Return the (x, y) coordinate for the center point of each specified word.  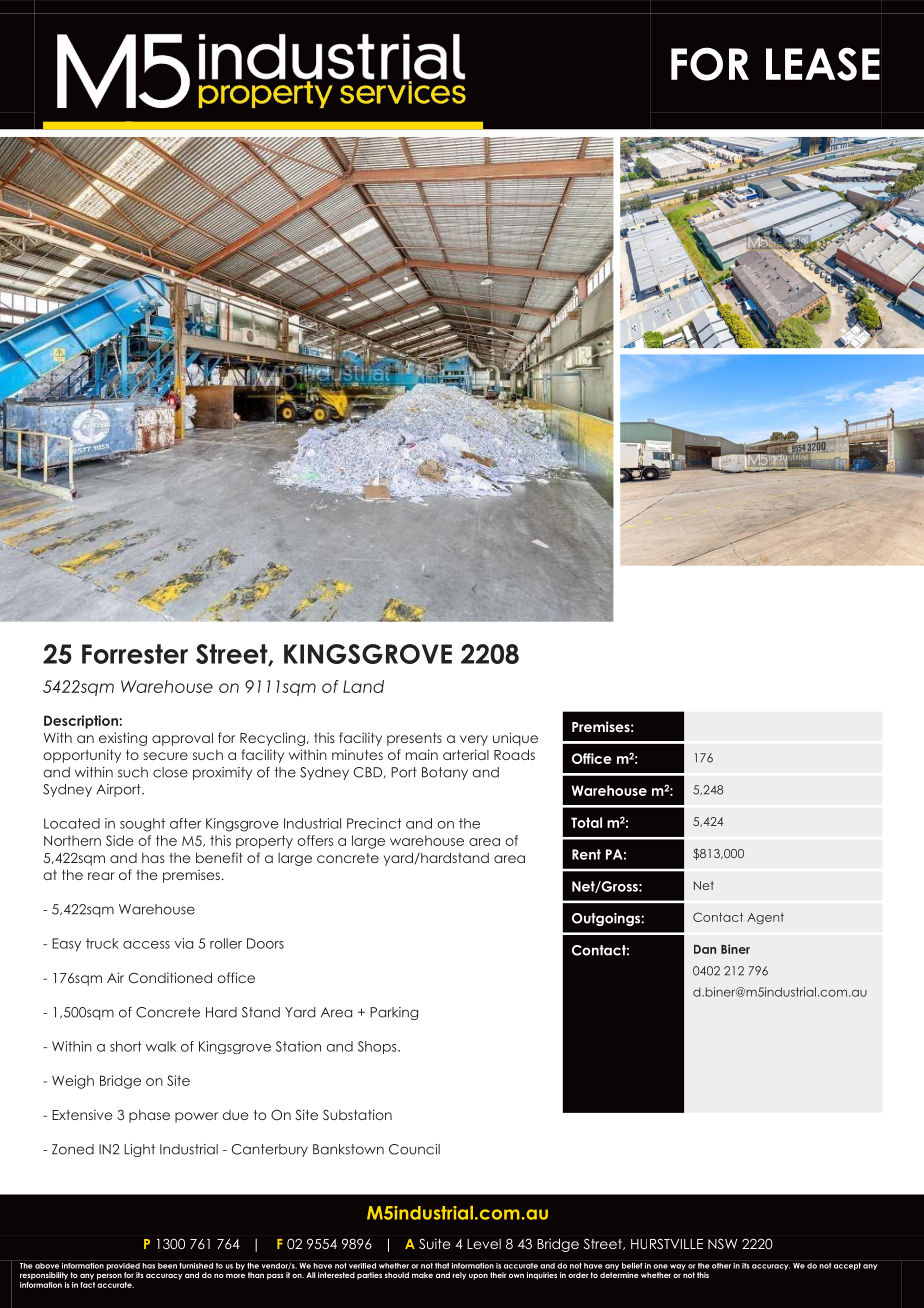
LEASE (823, 64)
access (146, 945)
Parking (394, 1013)
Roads (514, 754)
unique (515, 739)
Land (363, 686)
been (167, 1266)
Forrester (135, 654)
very (474, 740)
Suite (435, 1243)
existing (123, 739)
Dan (705, 949)
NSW (722, 1244)
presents (414, 739)
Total (586, 822)
